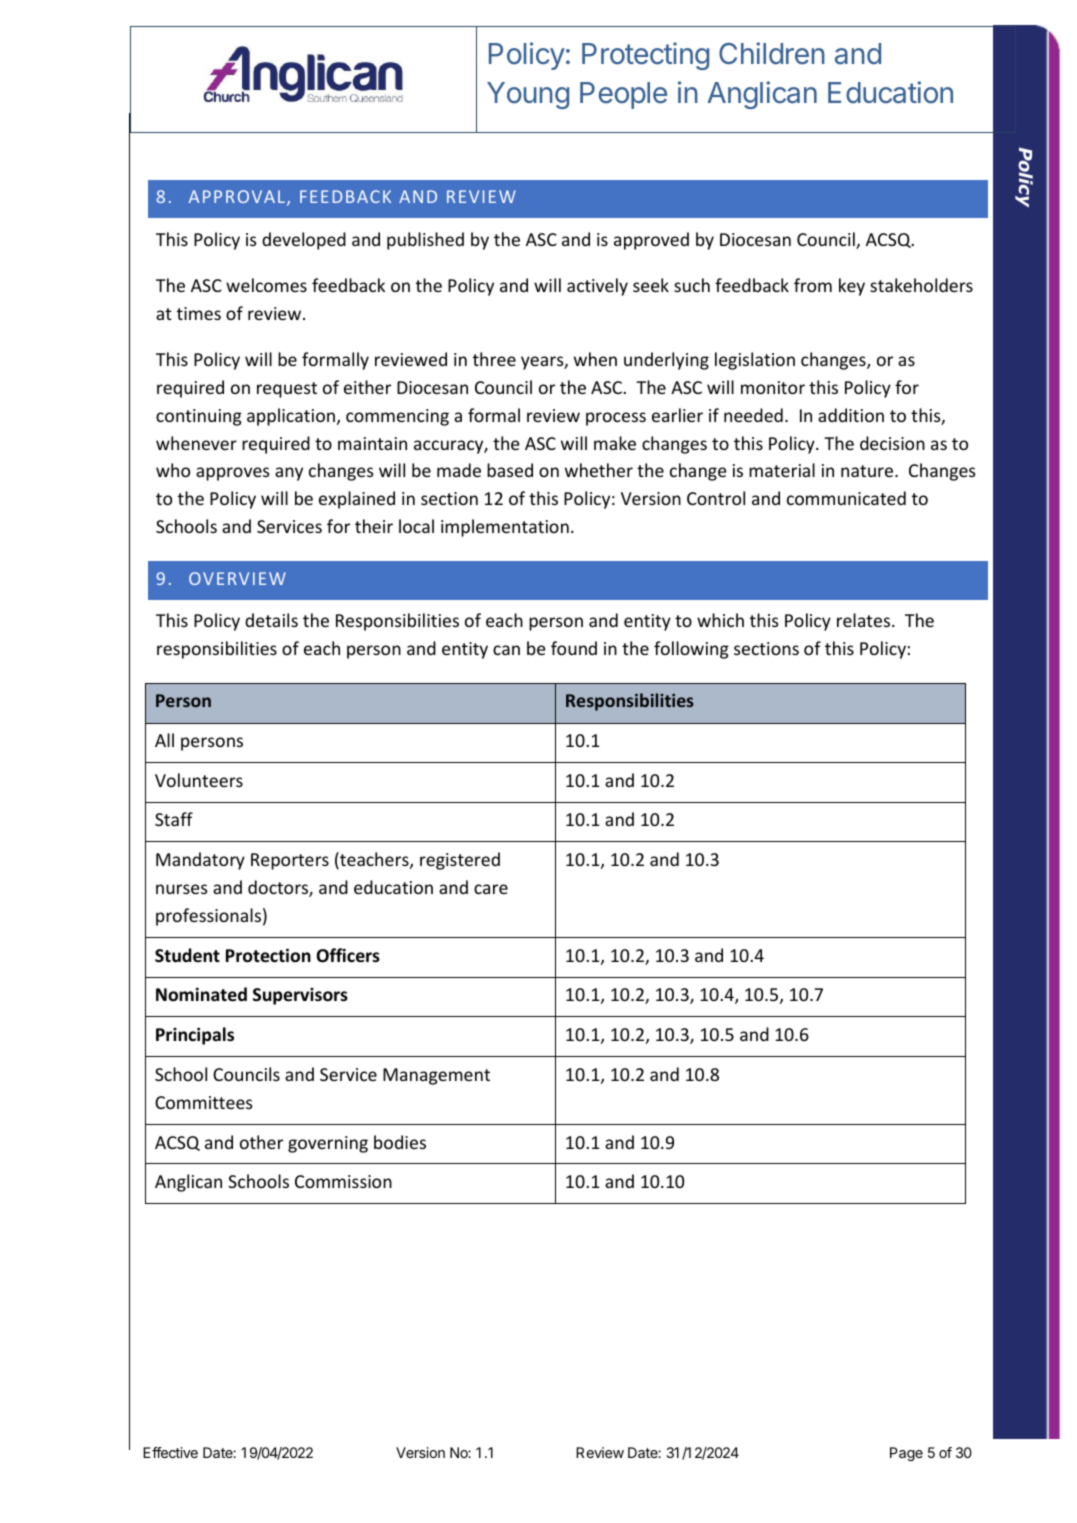 The width and height of the document is (1077, 1523). What do you see at coordinates (343, 1181) in the document?
I see `Commission` at bounding box center [343, 1181].
